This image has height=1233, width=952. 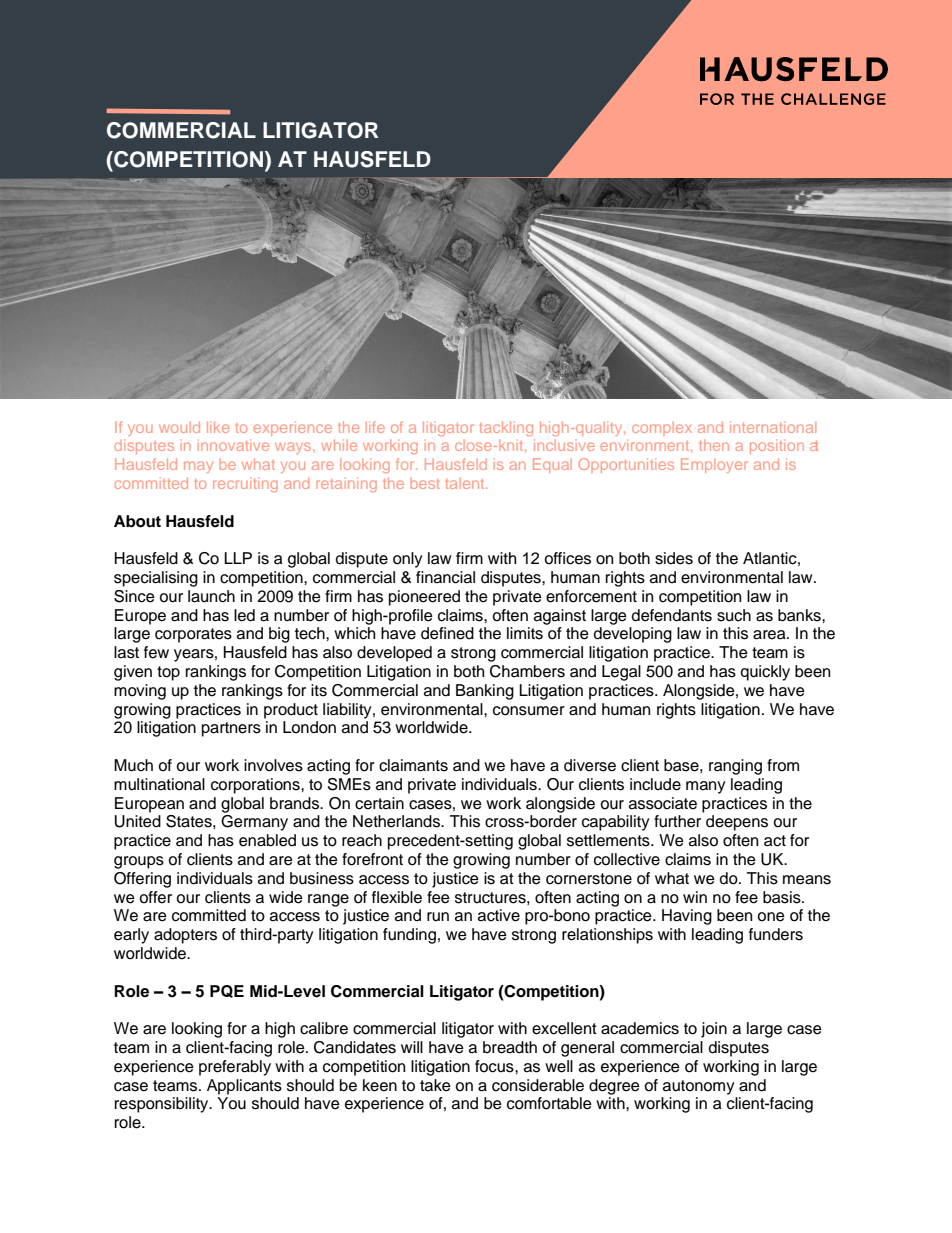 What do you see at coordinates (244, 1087) in the image?
I see `Applicants` at bounding box center [244, 1087].
